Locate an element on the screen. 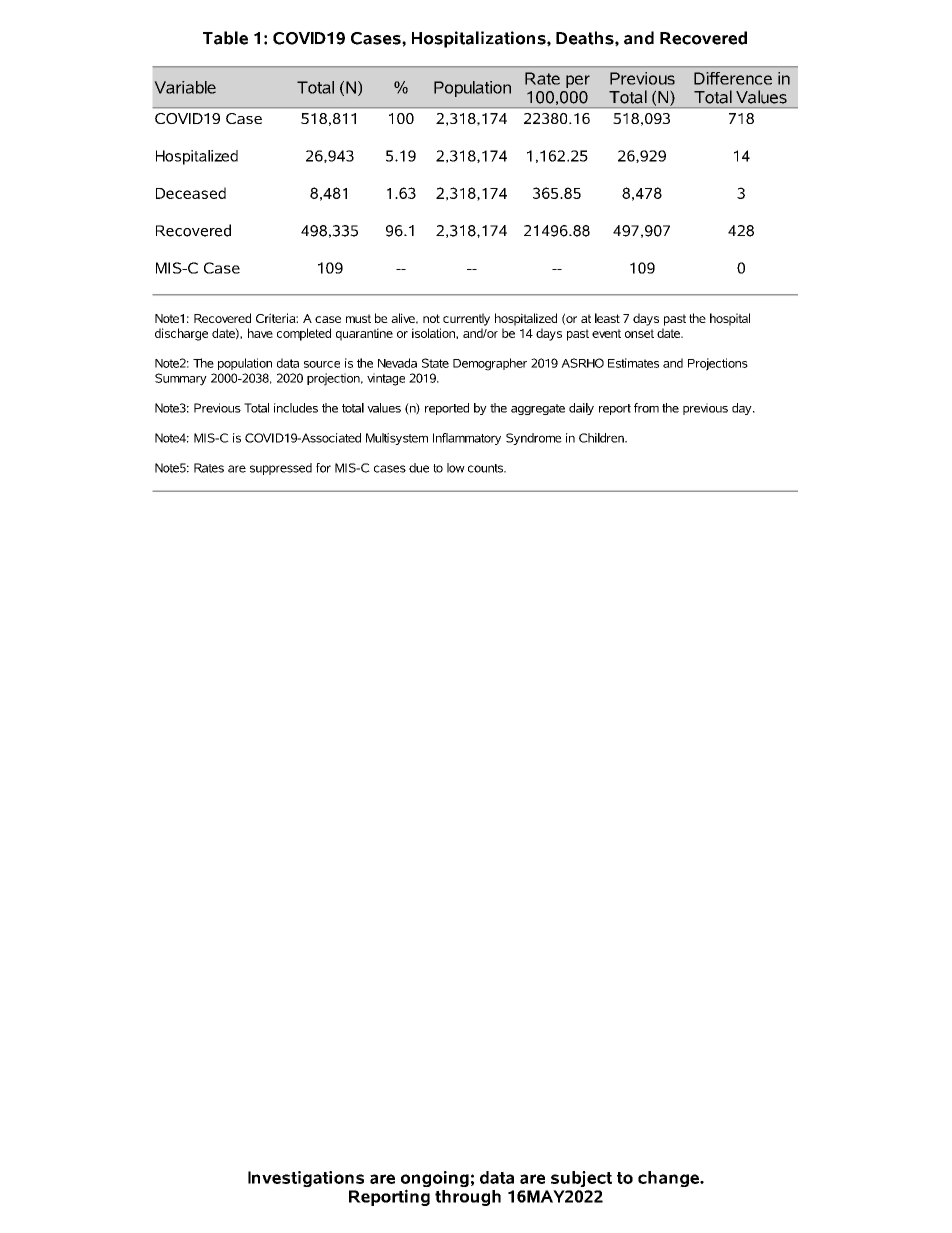 The width and height of the screenshot is (952, 1233). through is located at coordinates (468, 1198).
